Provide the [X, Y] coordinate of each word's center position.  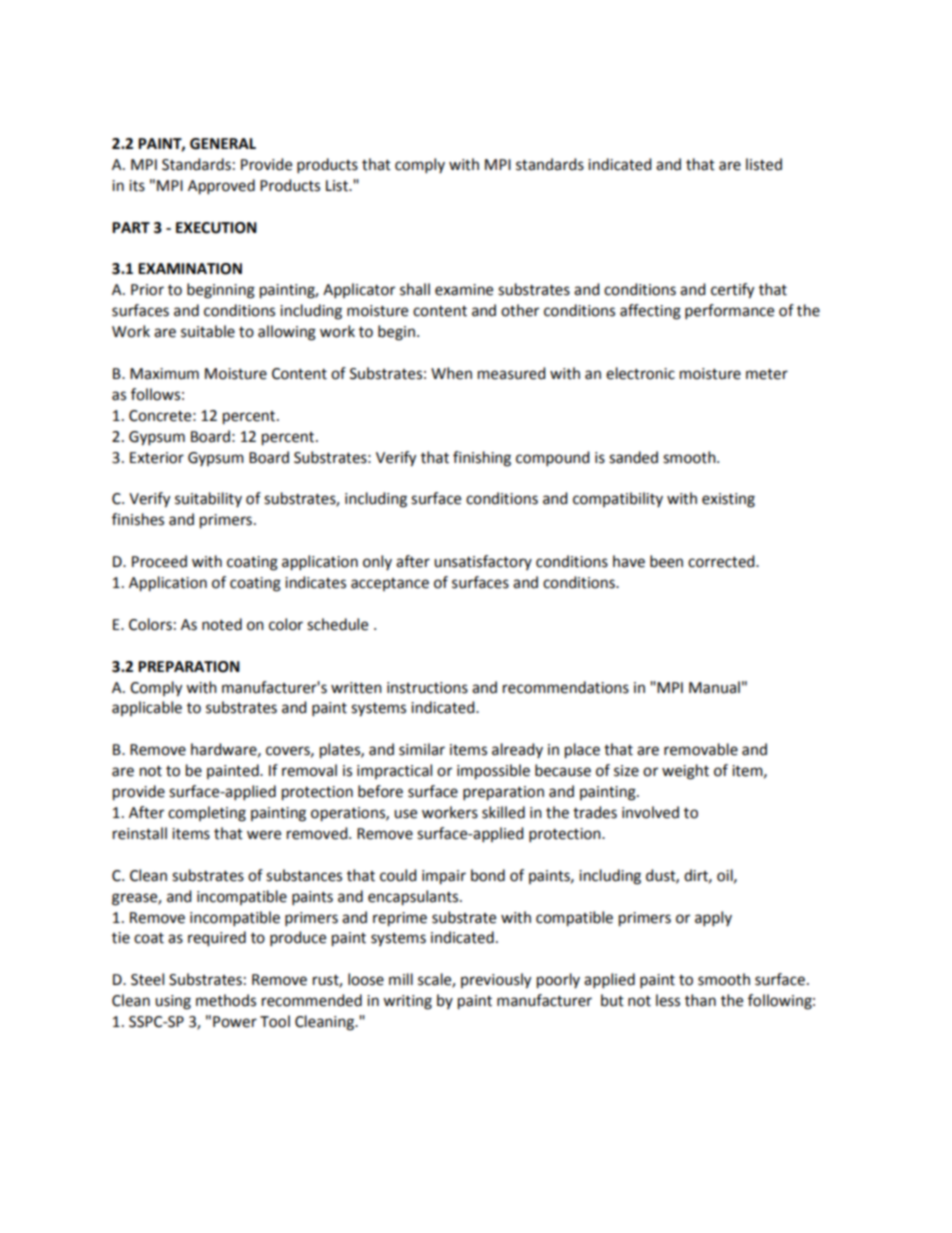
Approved [221, 187]
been [666, 561]
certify [732, 291]
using [173, 1002]
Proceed [159, 561]
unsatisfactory [483, 562]
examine [464, 290]
